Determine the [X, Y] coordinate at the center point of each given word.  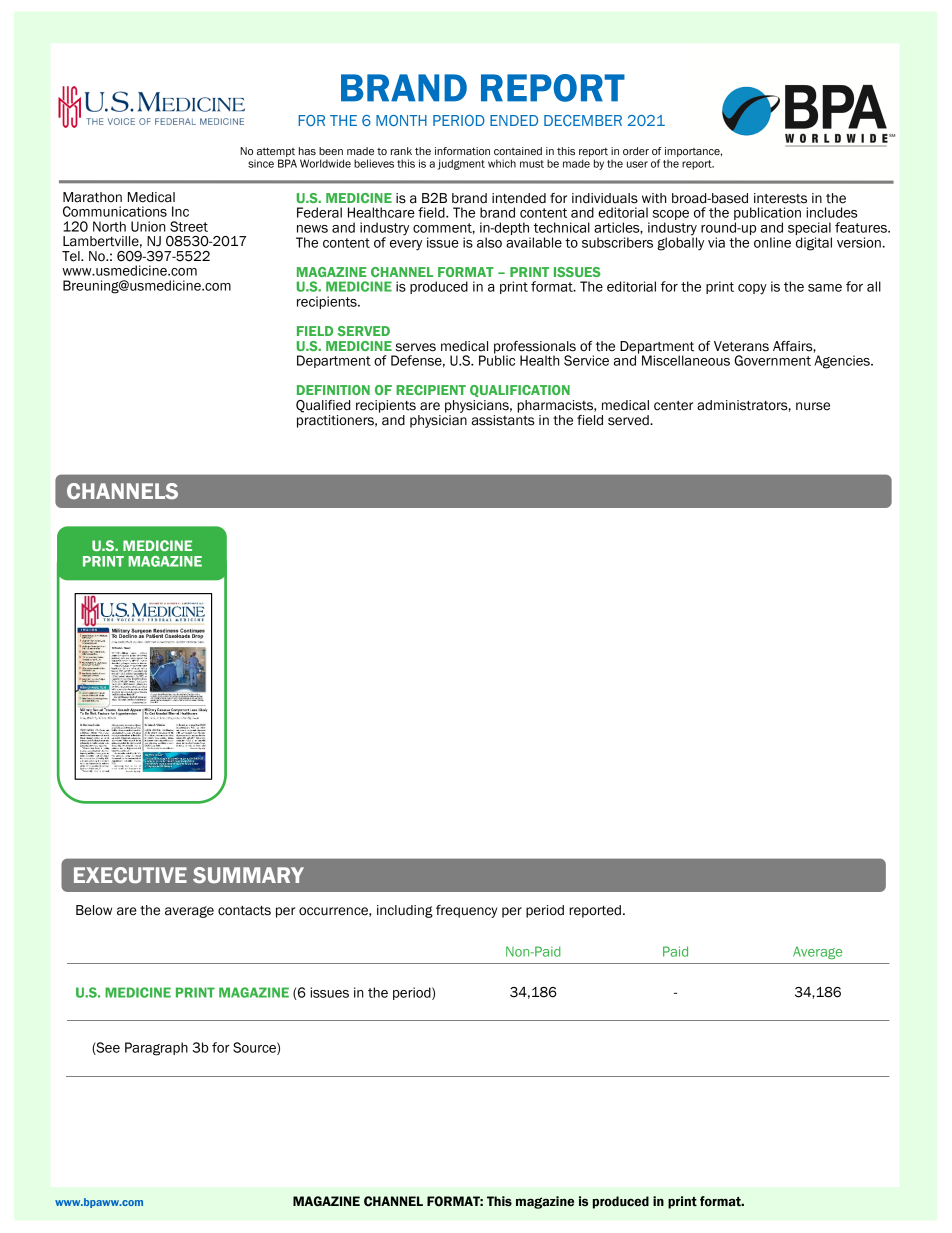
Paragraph [156, 1049]
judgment [461, 164]
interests [780, 198]
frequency [466, 911]
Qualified [323, 406]
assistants [503, 420]
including [405, 911]
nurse [813, 406]
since [261, 164]
